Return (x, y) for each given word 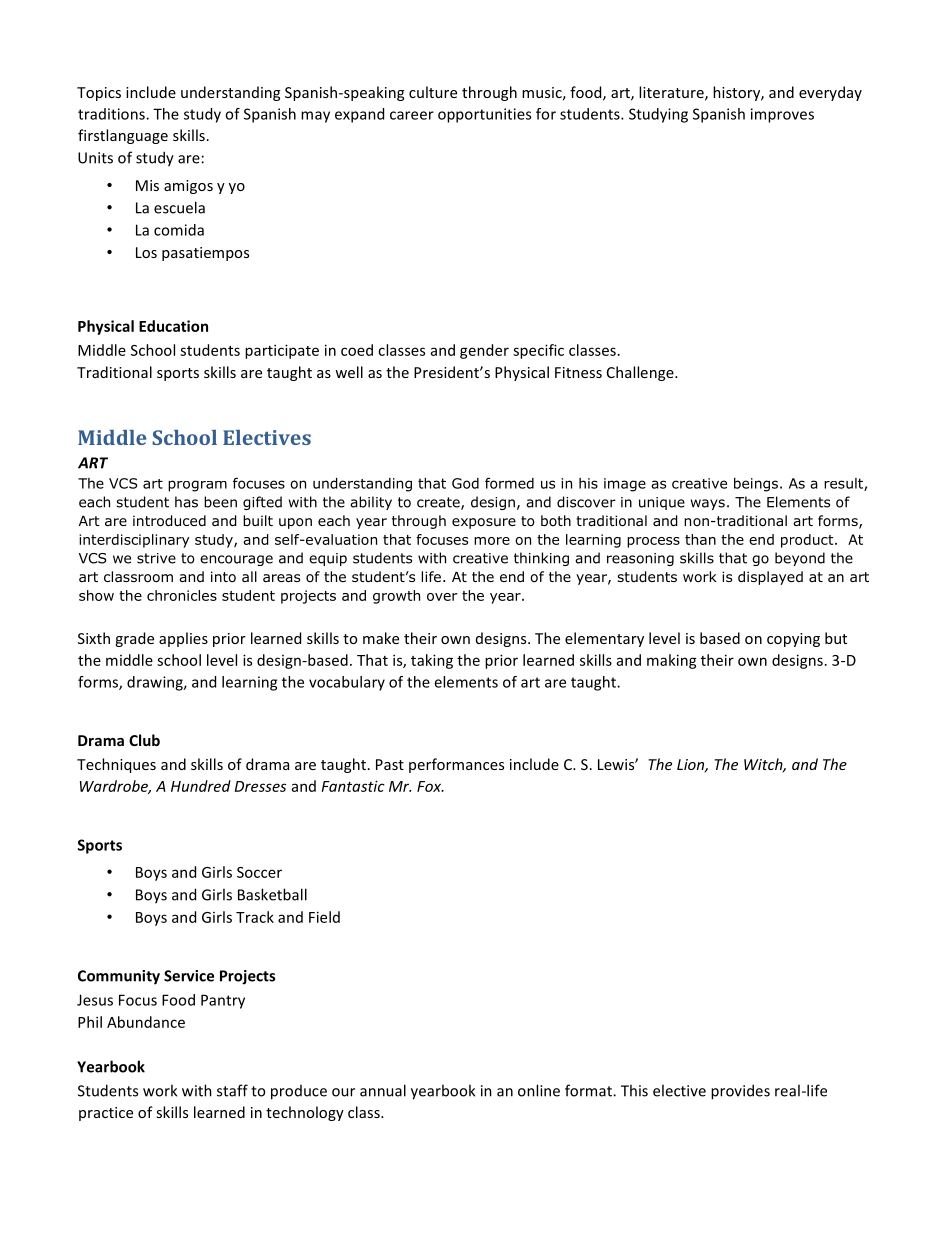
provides (740, 1092)
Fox (430, 786)
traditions (112, 114)
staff (232, 1090)
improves (782, 115)
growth (396, 597)
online (539, 1090)
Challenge (641, 373)
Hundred (201, 786)
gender (484, 351)
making (672, 661)
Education (173, 326)
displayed (770, 578)
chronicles (182, 595)
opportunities (484, 115)
